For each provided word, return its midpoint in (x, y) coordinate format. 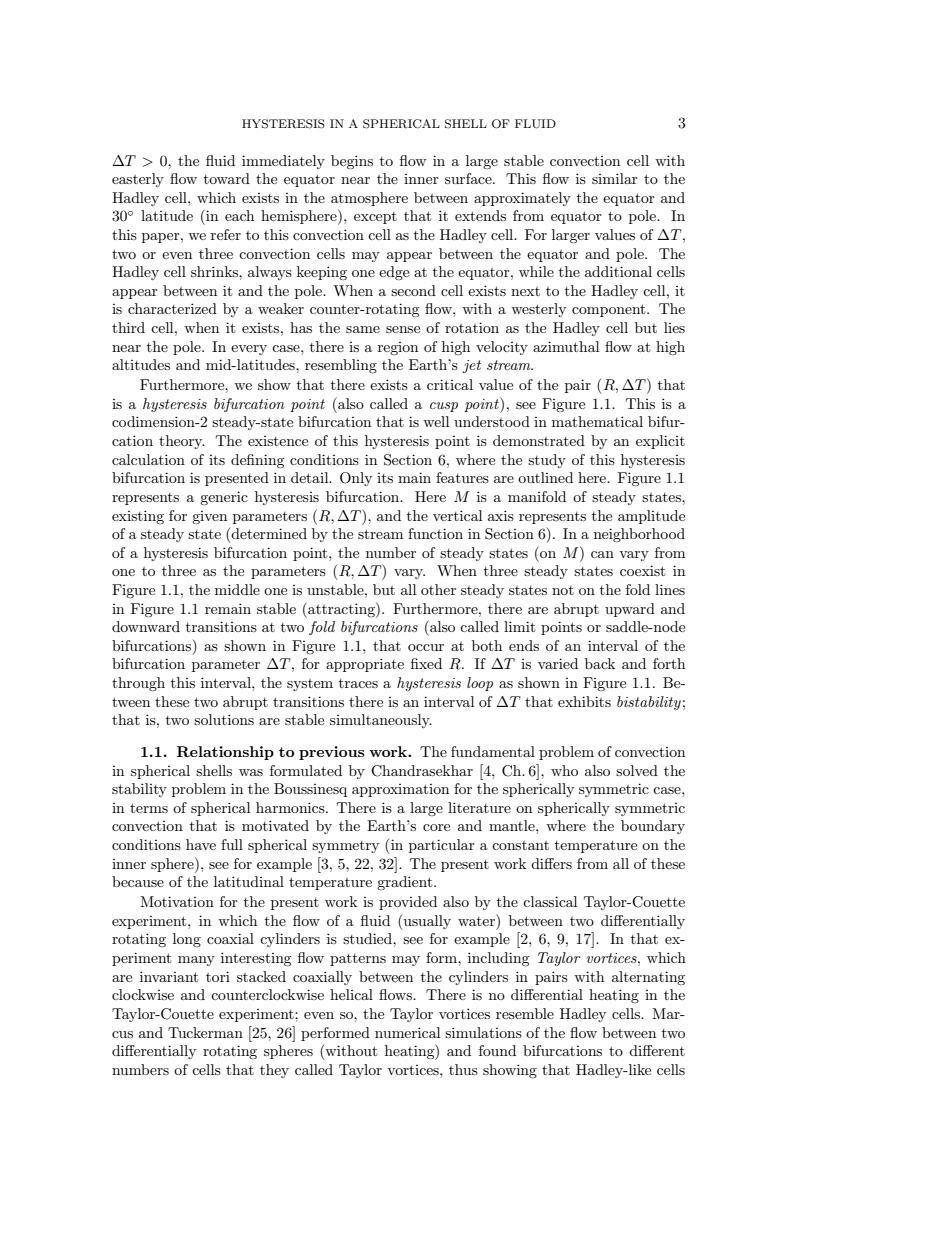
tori (218, 976)
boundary (653, 827)
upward (630, 610)
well (436, 421)
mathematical (597, 421)
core (436, 827)
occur (426, 647)
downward (146, 626)
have (201, 844)
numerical (407, 1032)
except (375, 218)
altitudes (141, 364)
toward (227, 178)
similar (615, 178)
